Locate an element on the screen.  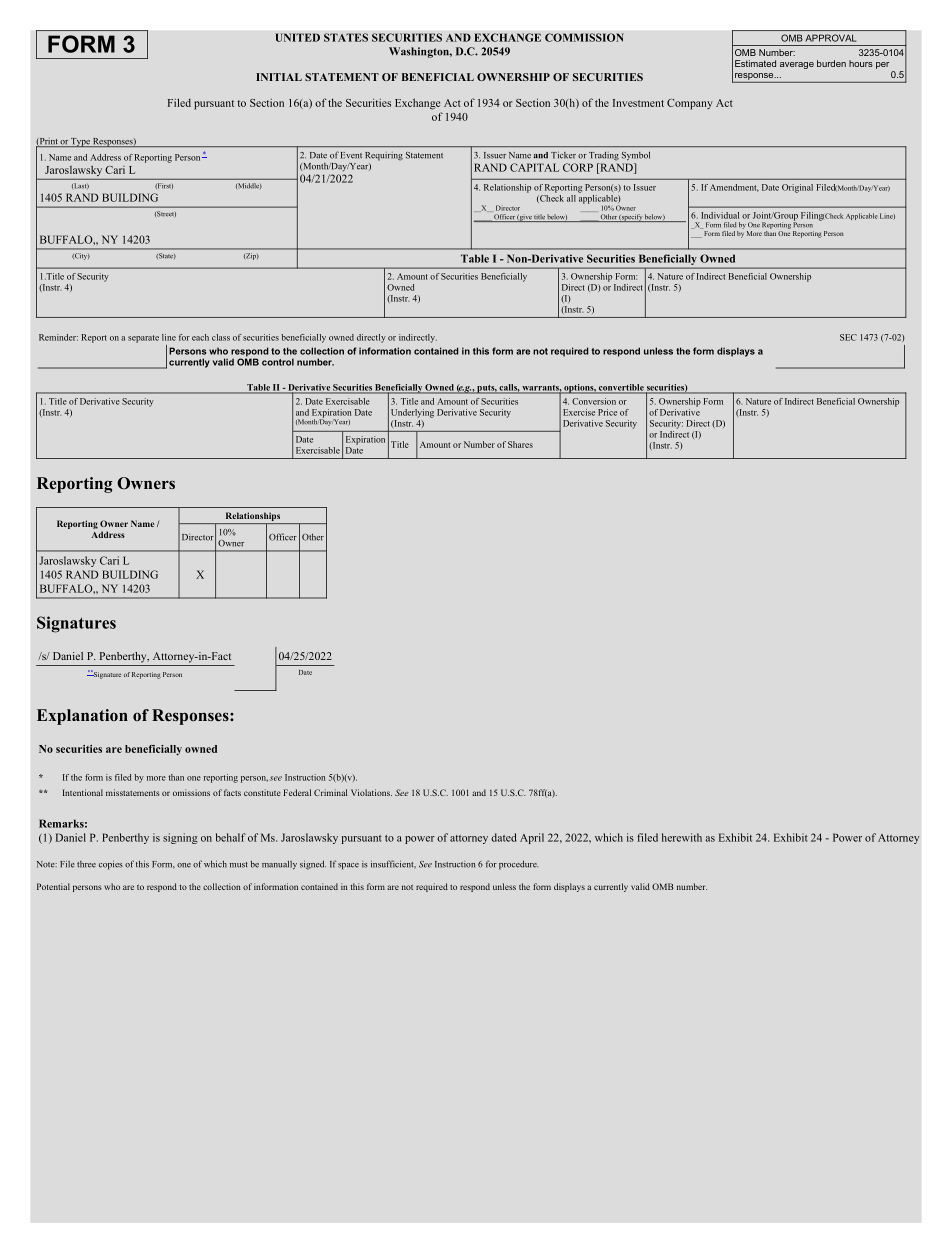
INITIAL is located at coordinates (279, 77).
